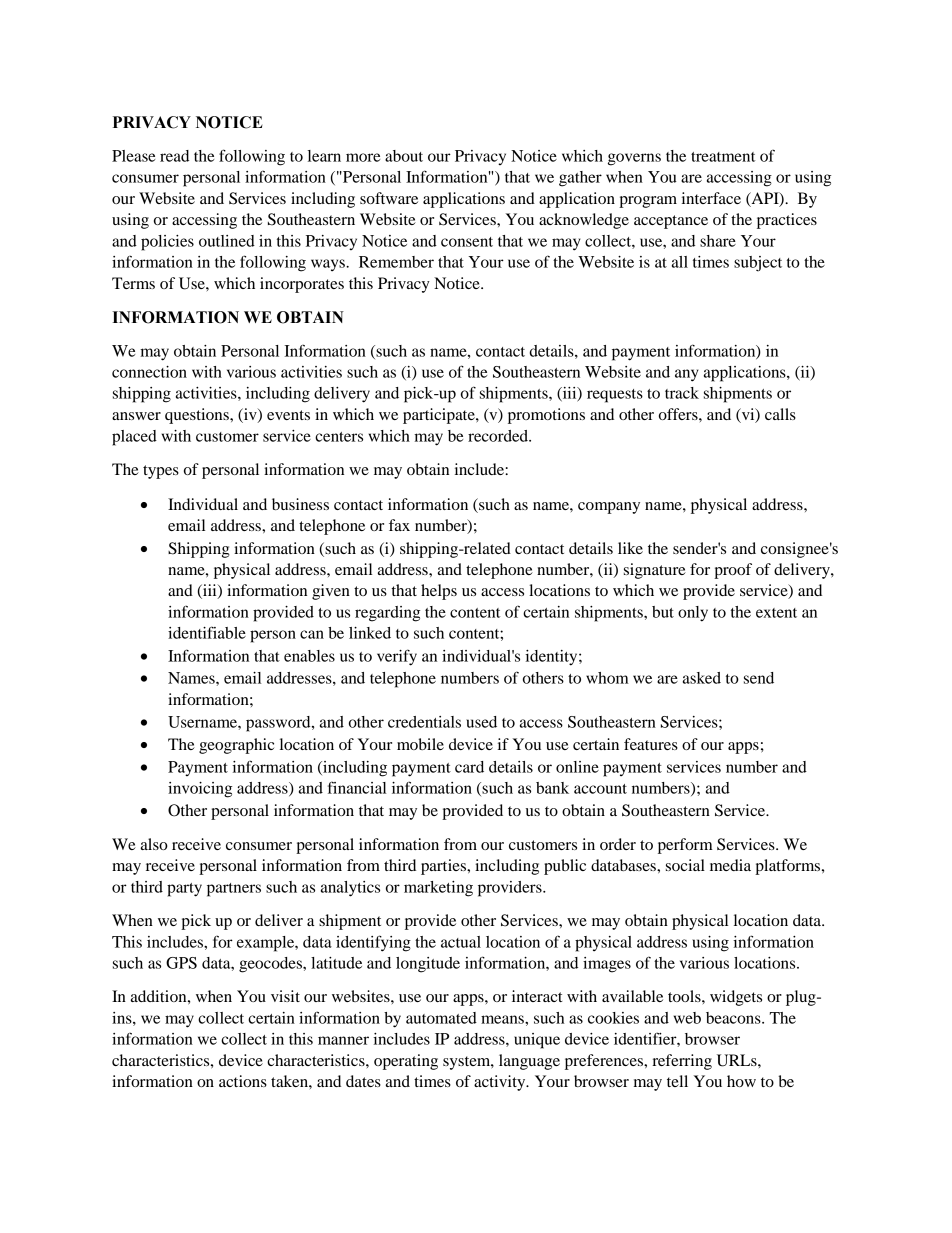  What do you see at coordinates (174, 156) in the page?
I see `read` at bounding box center [174, 156].
